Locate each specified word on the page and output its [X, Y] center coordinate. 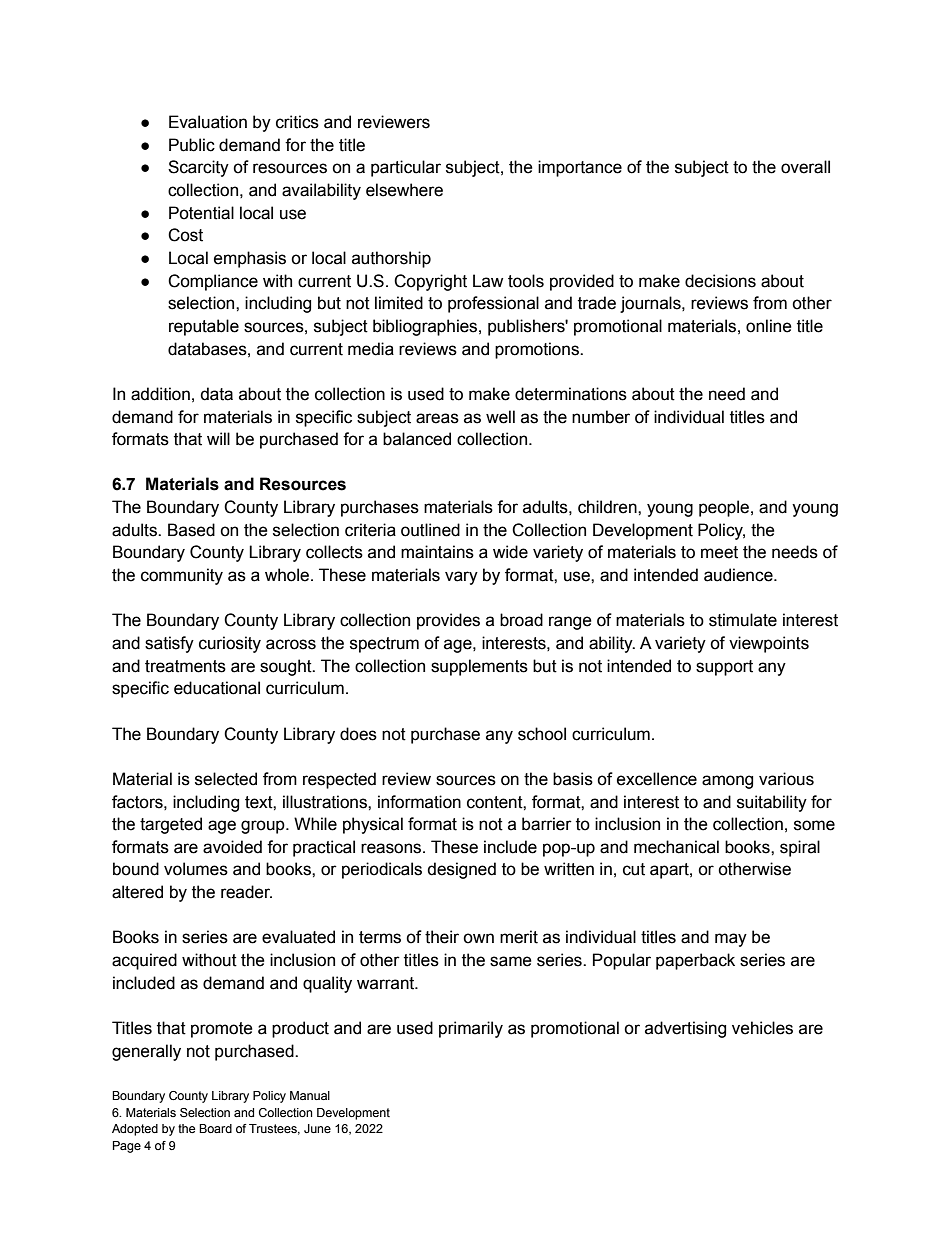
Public [192, 145]
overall [805, 167]
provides [448, 621]
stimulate [743, 620]
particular [406, 168]
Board [215, 1128]
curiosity [230, 644]
